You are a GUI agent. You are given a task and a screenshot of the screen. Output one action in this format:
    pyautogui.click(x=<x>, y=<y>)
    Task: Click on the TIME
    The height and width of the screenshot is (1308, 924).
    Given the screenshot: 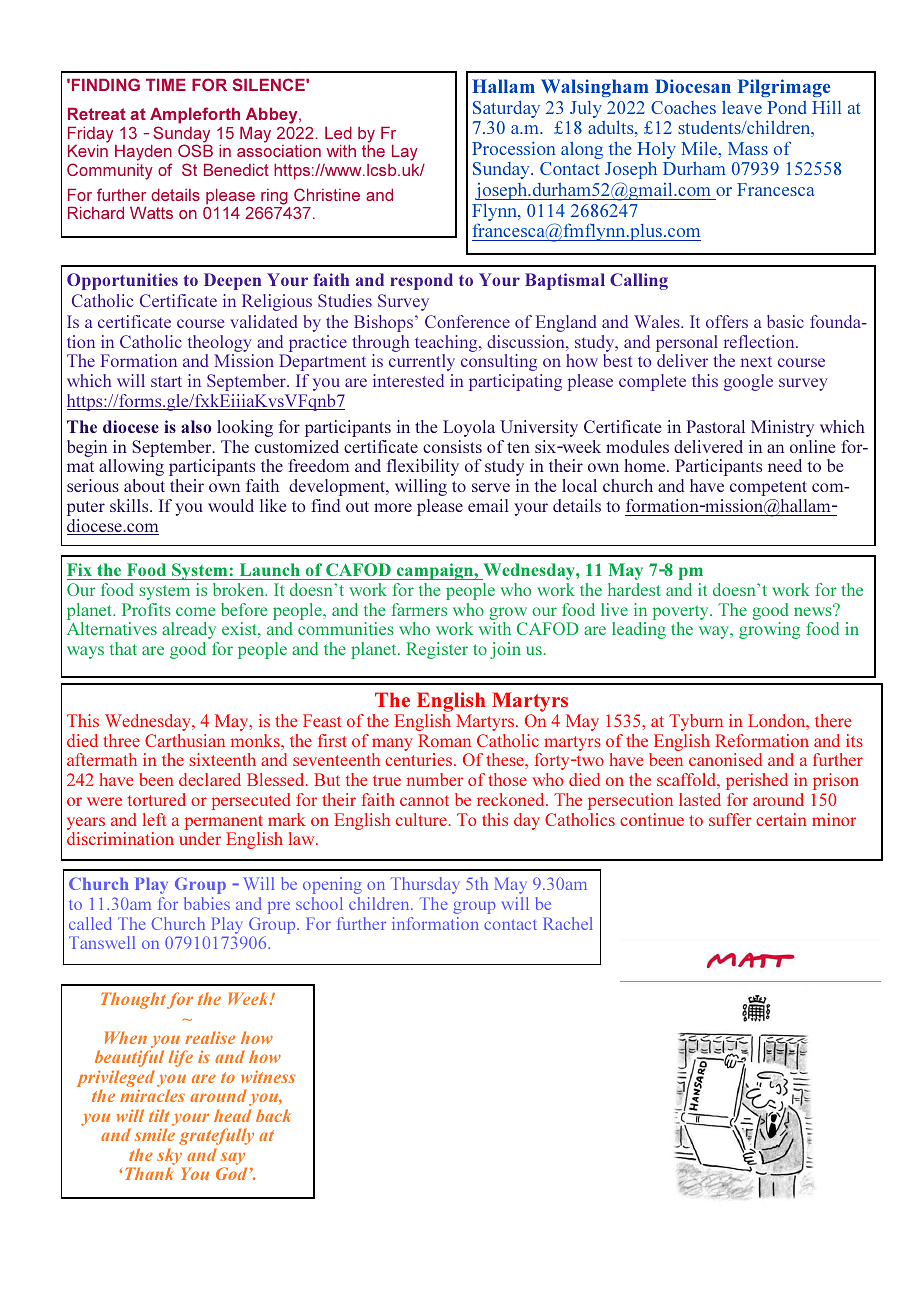 What is the action you would take?
    pyautogui.click(x=166, y=84)
